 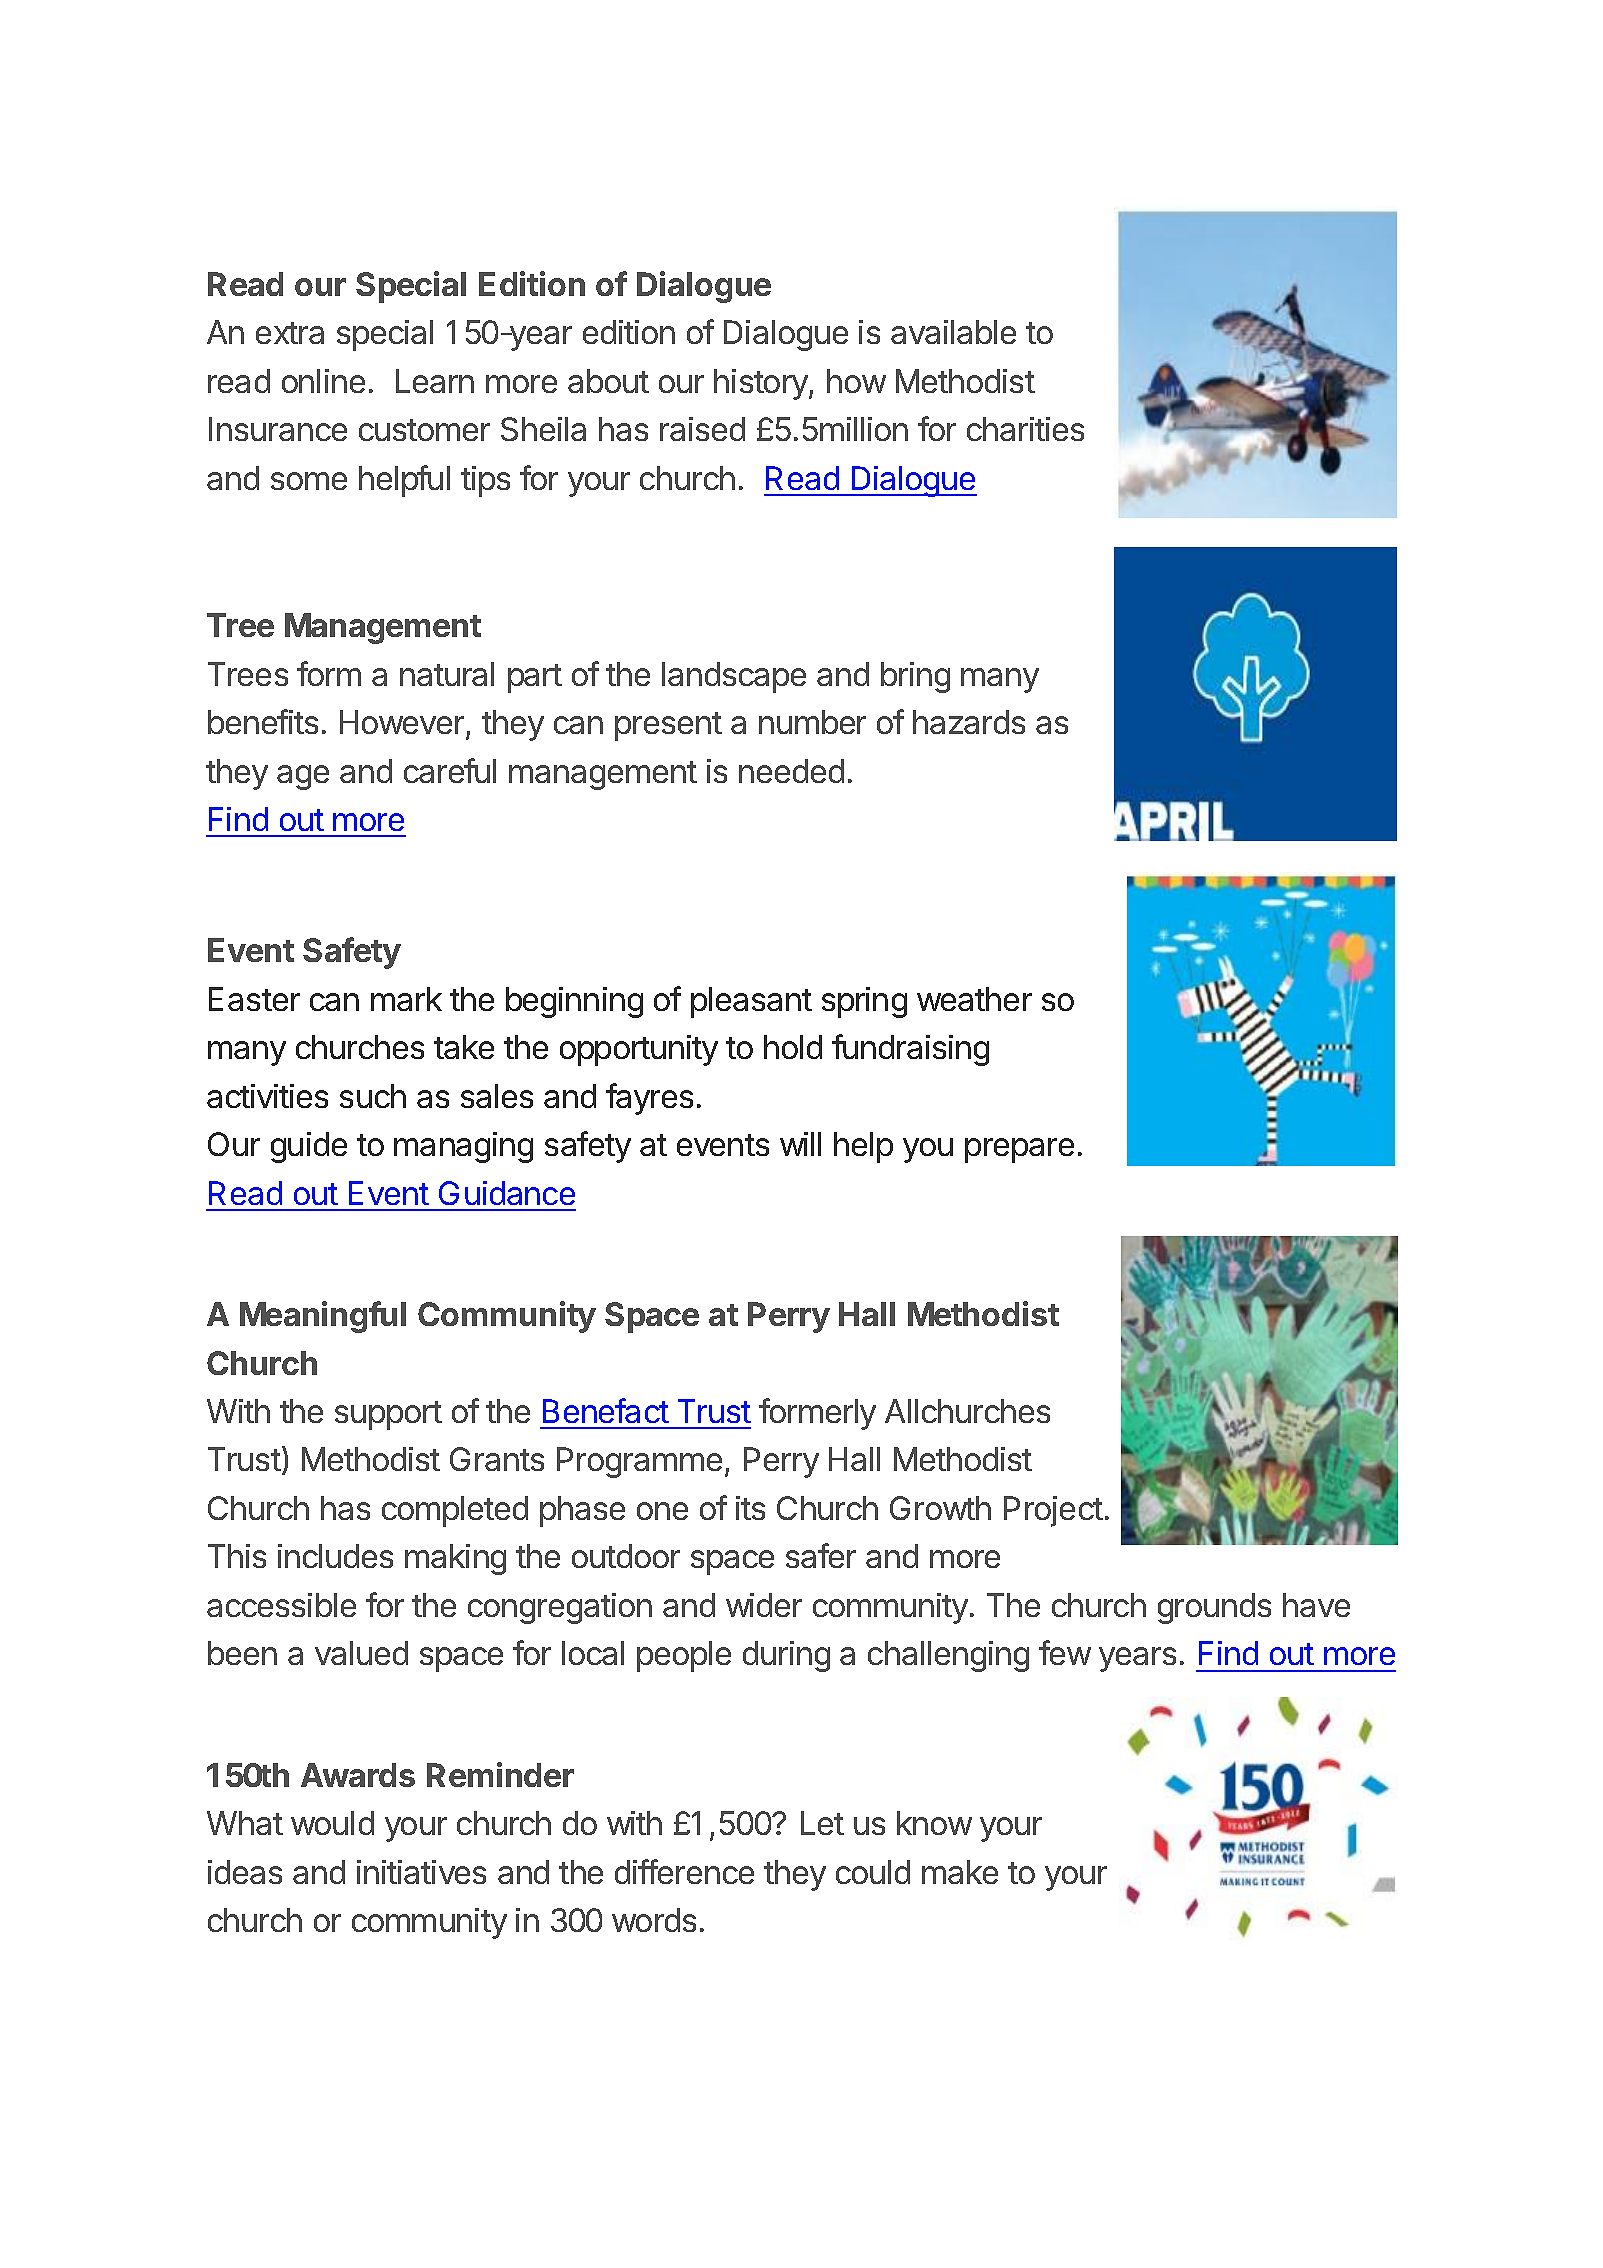 I want to click on history, so click(x=762, y=384).
